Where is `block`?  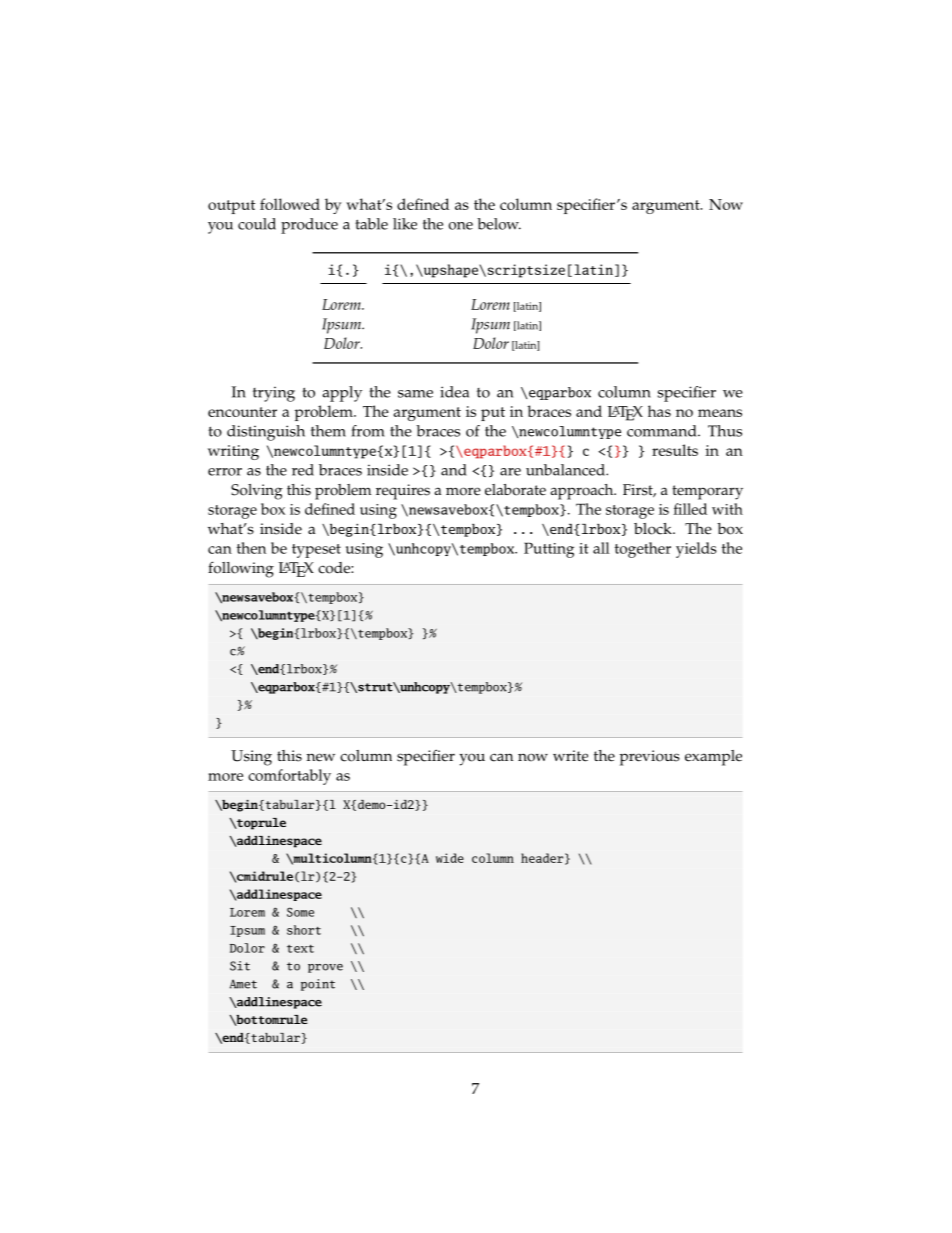
block is located at coordinates (654, 529).
